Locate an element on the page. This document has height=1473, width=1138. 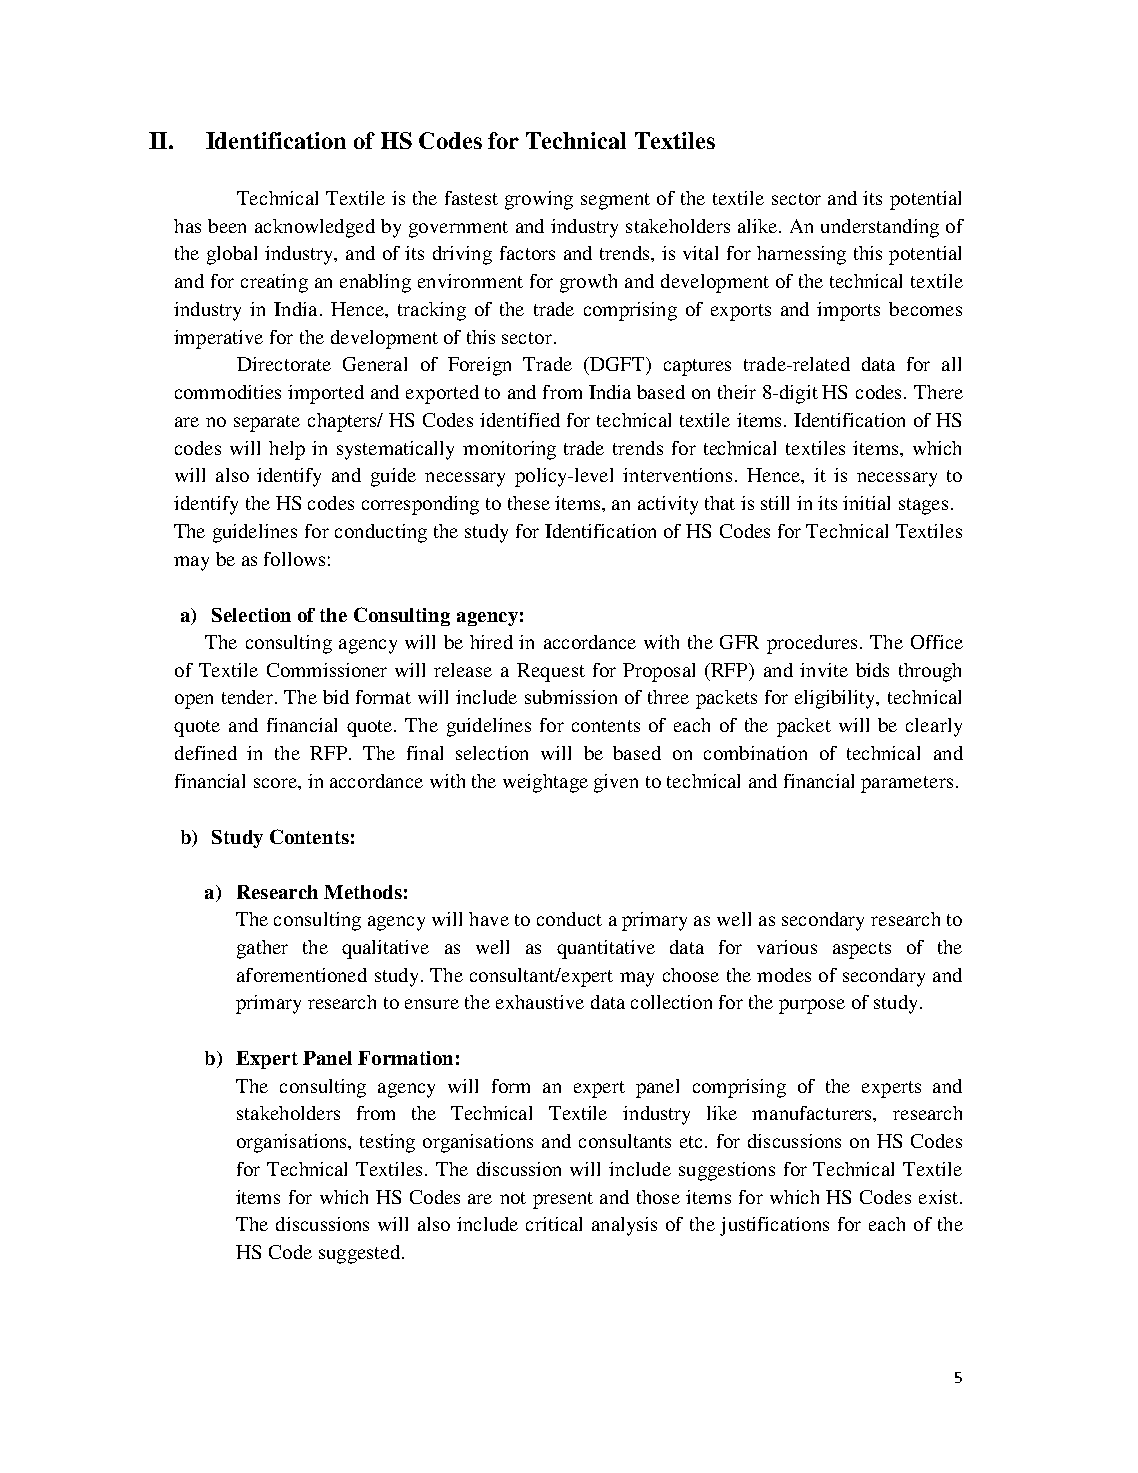
help is located at coordinates (287, 450).
